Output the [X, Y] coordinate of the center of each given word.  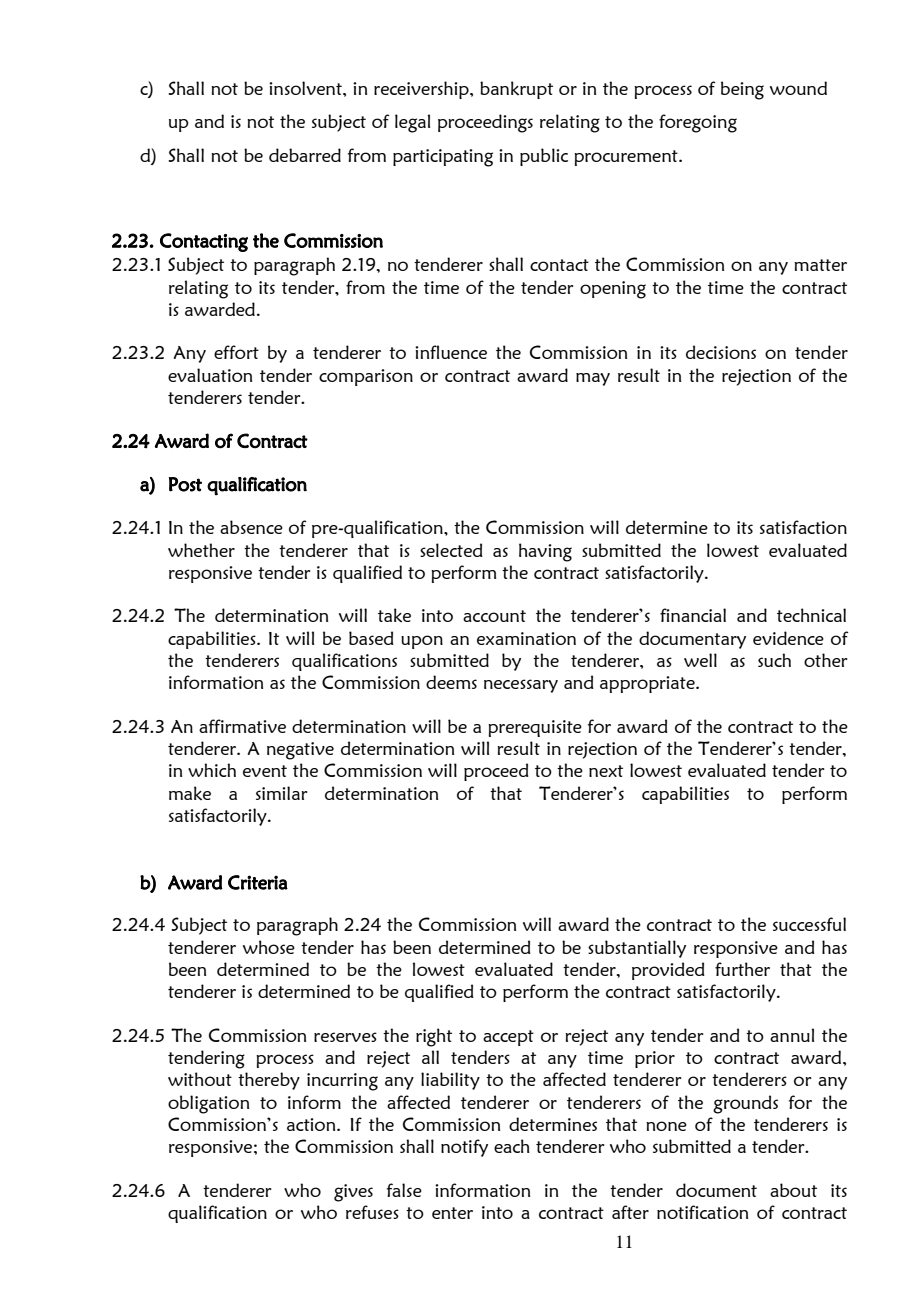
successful [809, 924]
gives [353, 1193]
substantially [637, 949]
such [774, 660]
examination [526, 638]
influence [451, 352]
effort [236, 352]
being [742, 90]
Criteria [258, 882]
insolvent [306, 88]
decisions [721, 352]
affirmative [242, 726]
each [512, 1146]
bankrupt [516, 90]
